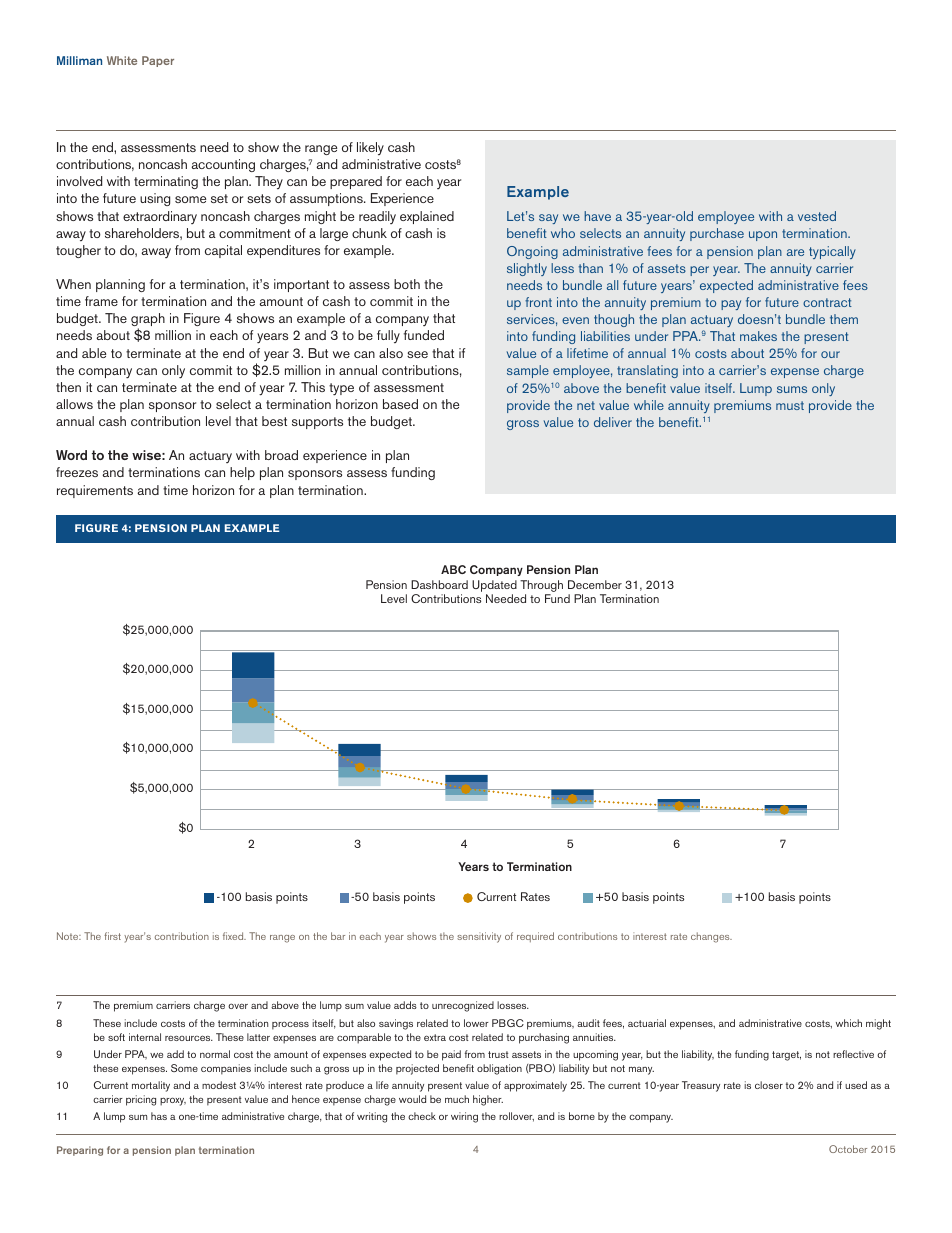 This screenshot has height=1233, width=952. What do you see at coordinates (417, 354) in the screenshot?
I see `see` at bounding box center [417, 354].
